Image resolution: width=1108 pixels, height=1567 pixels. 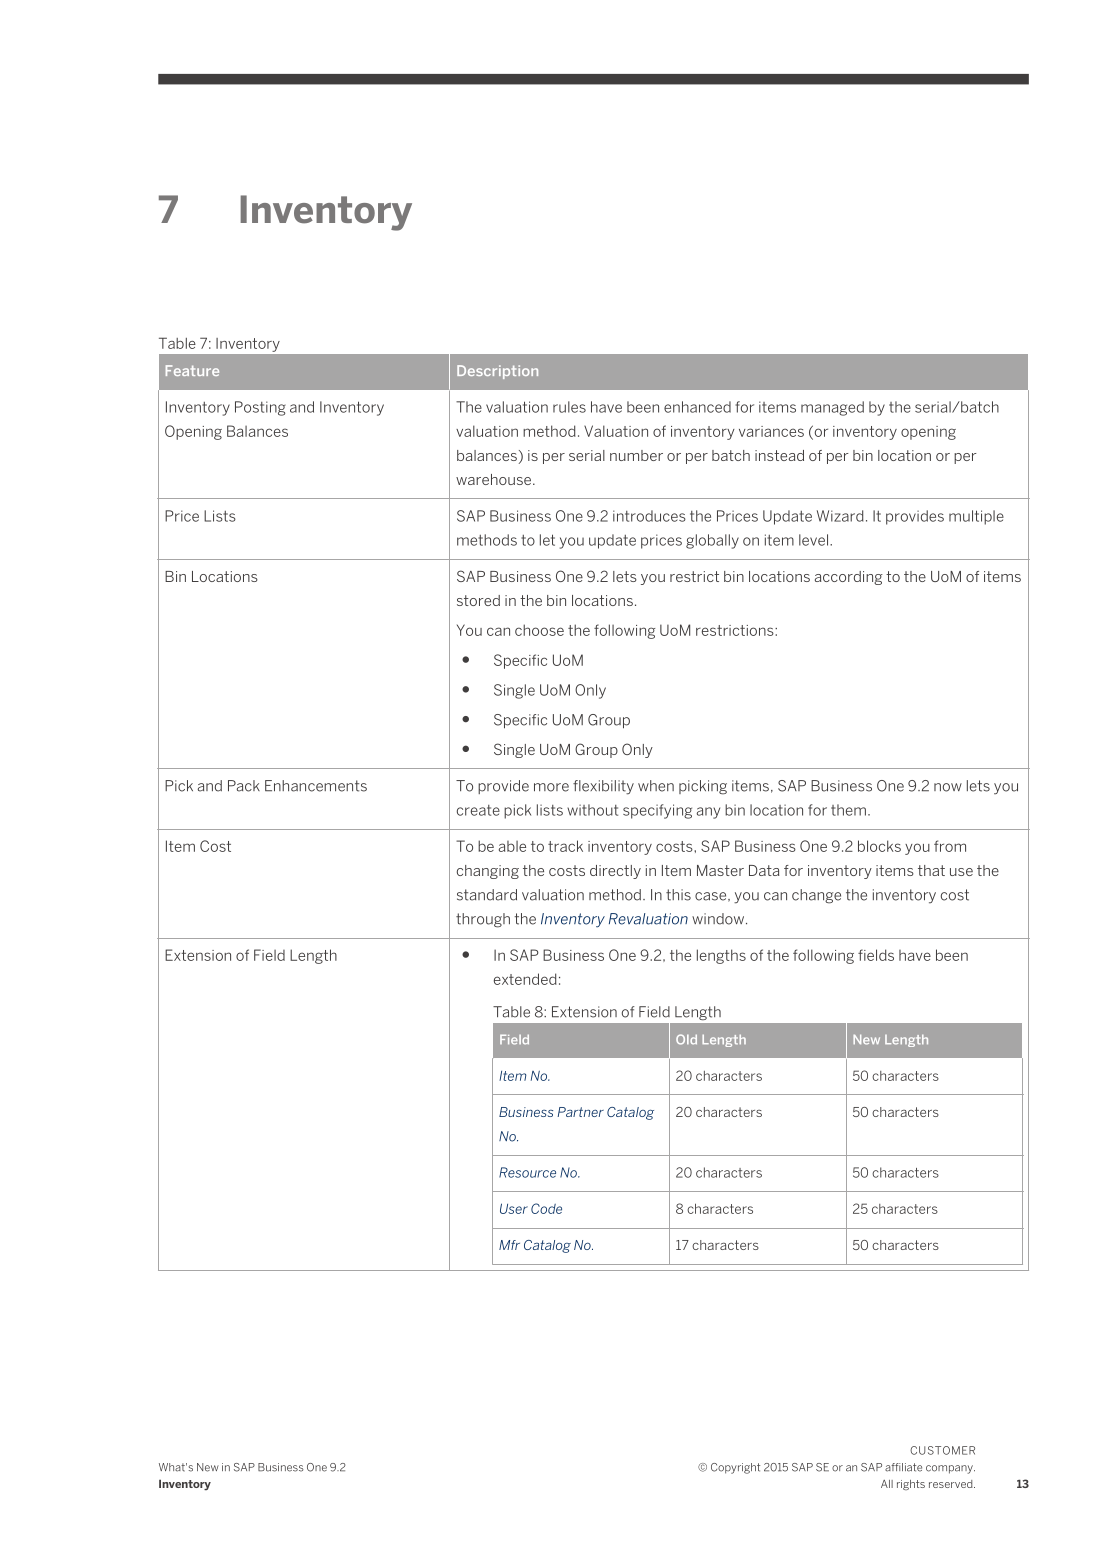 I want to click on managed, so click(x=832, y=408).
